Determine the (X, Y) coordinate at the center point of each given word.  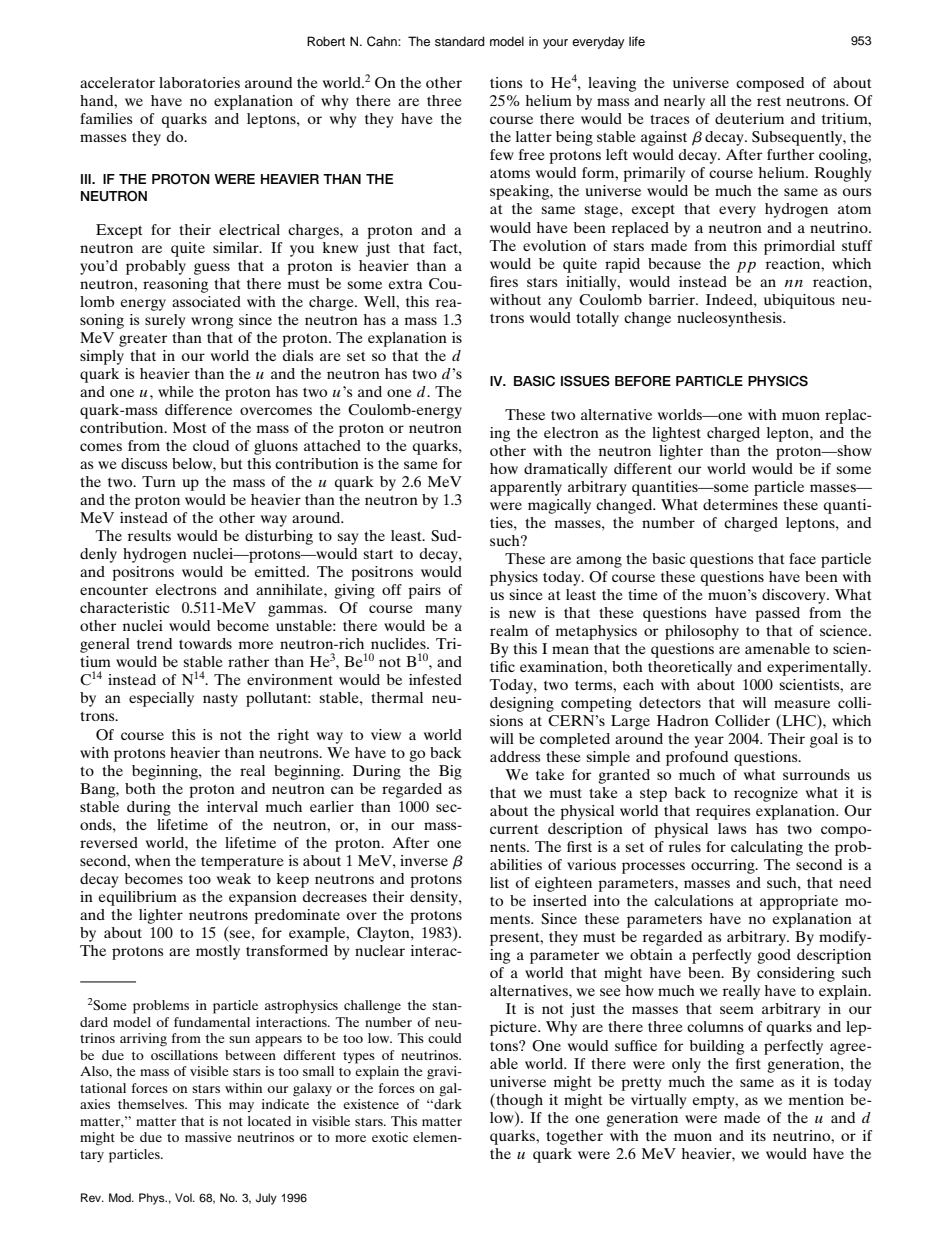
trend (154, 643)
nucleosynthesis (730, 319)
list (499, 882)
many (443, 611)
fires (504, 281)
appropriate (799, 902)
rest (769, 101)
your (555, 44)
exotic (390, 1137)
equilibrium (138, 898)
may (241, 1107)
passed (777, 614)
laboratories (199, 82)
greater (143, 340)
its (758, 1135)
